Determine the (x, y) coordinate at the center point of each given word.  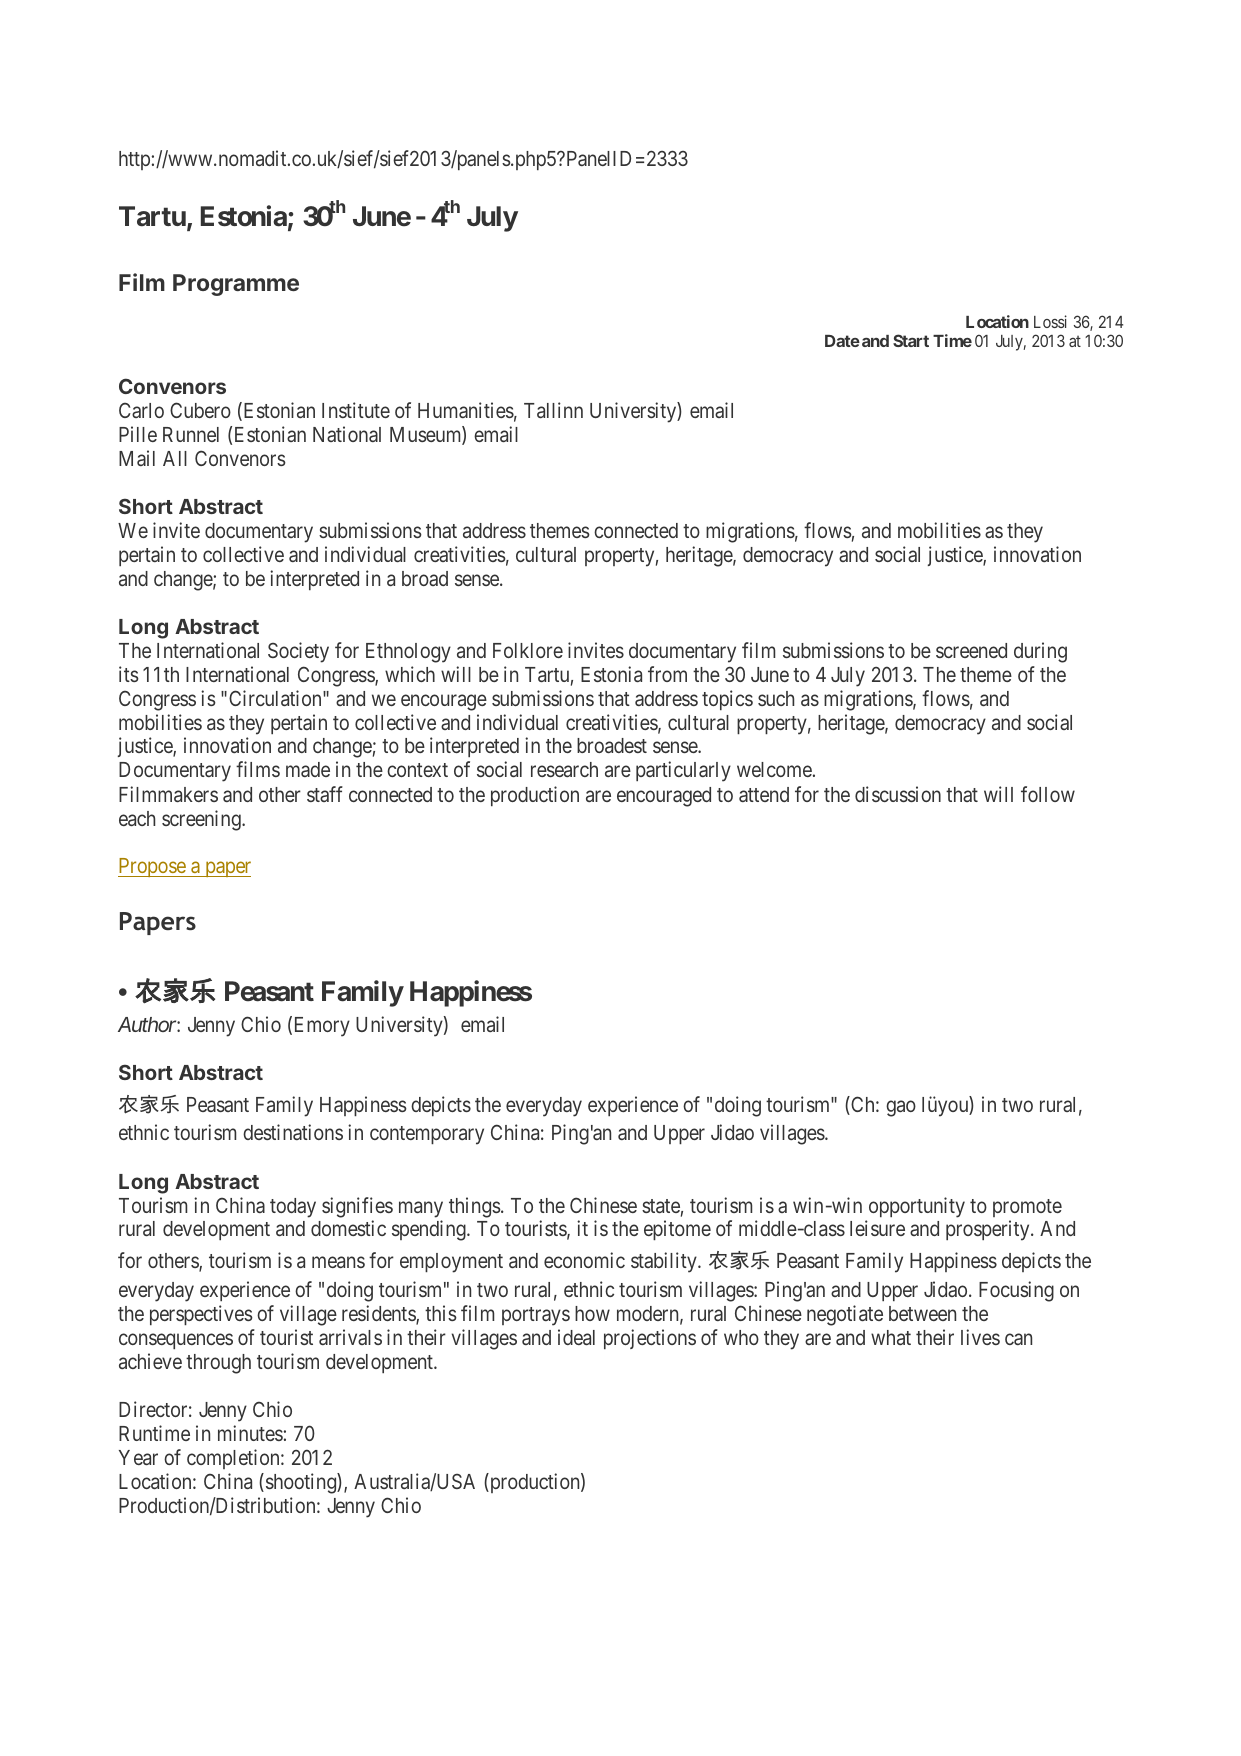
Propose (152, 867)
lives (980, 1337)
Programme (236, 285)
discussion (898, 794)
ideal (576, 1337)
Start (911, 340)
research (564, 769)
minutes (250, 1433)
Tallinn (553, 410)
